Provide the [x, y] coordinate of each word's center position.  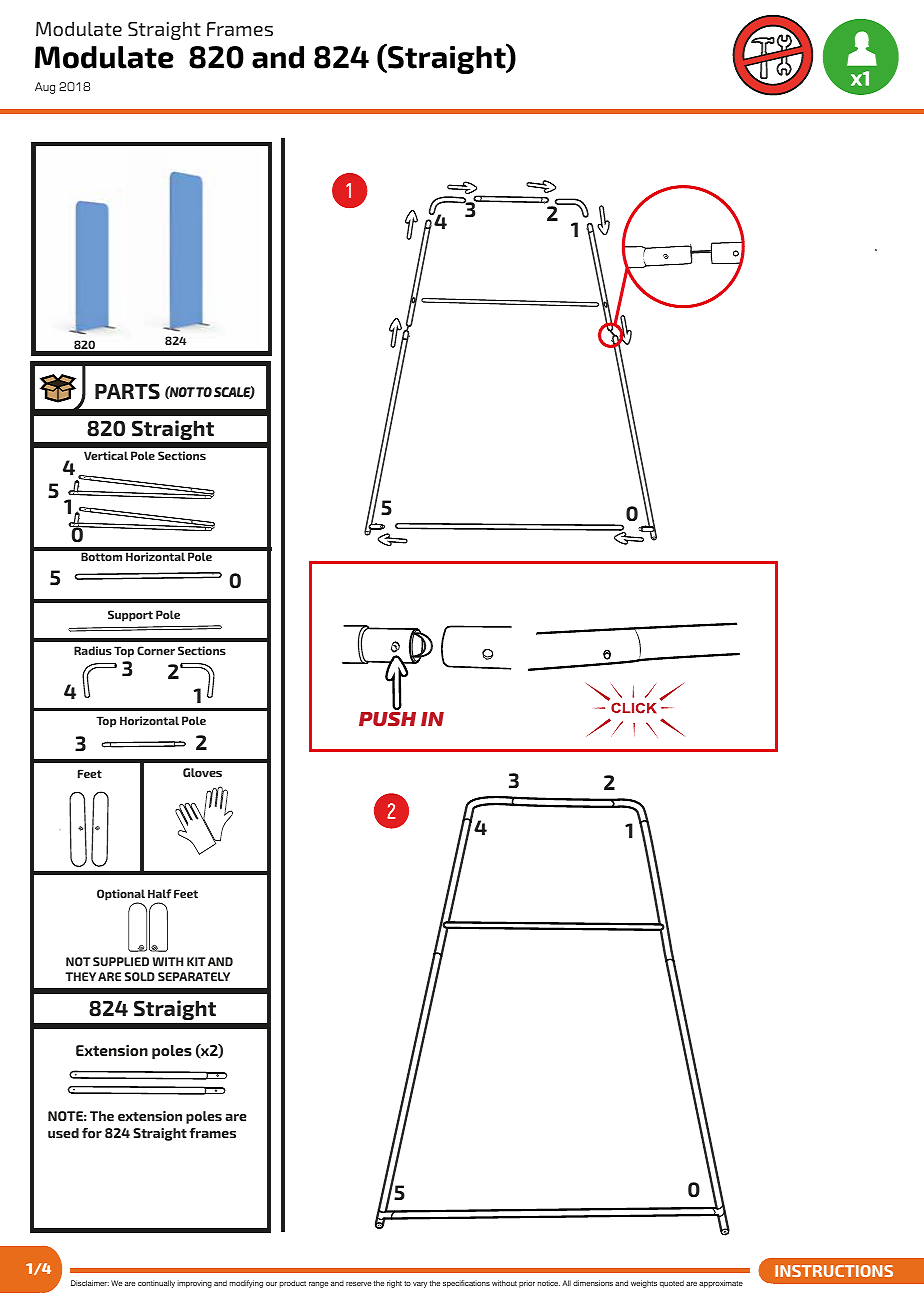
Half [159, 893]
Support [130, 616]
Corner [156, 650]
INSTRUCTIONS [834, 1271]
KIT [196, 961]
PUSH [387, 719]
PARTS [127, 391]
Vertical [106, 455]
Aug [45, 88]
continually [156, 1284]
